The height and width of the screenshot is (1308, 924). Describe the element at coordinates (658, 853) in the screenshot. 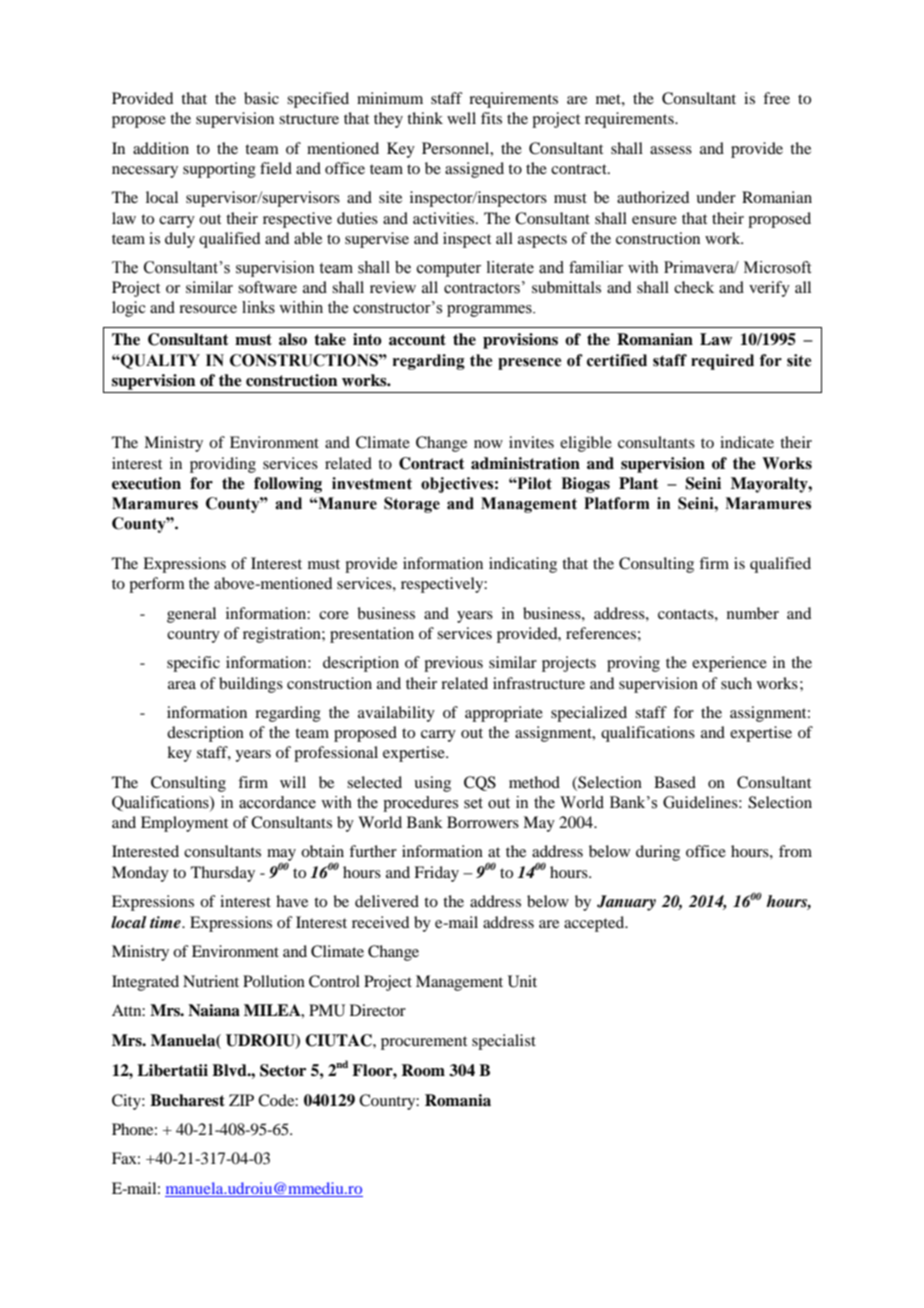

I see `during` at that location.
